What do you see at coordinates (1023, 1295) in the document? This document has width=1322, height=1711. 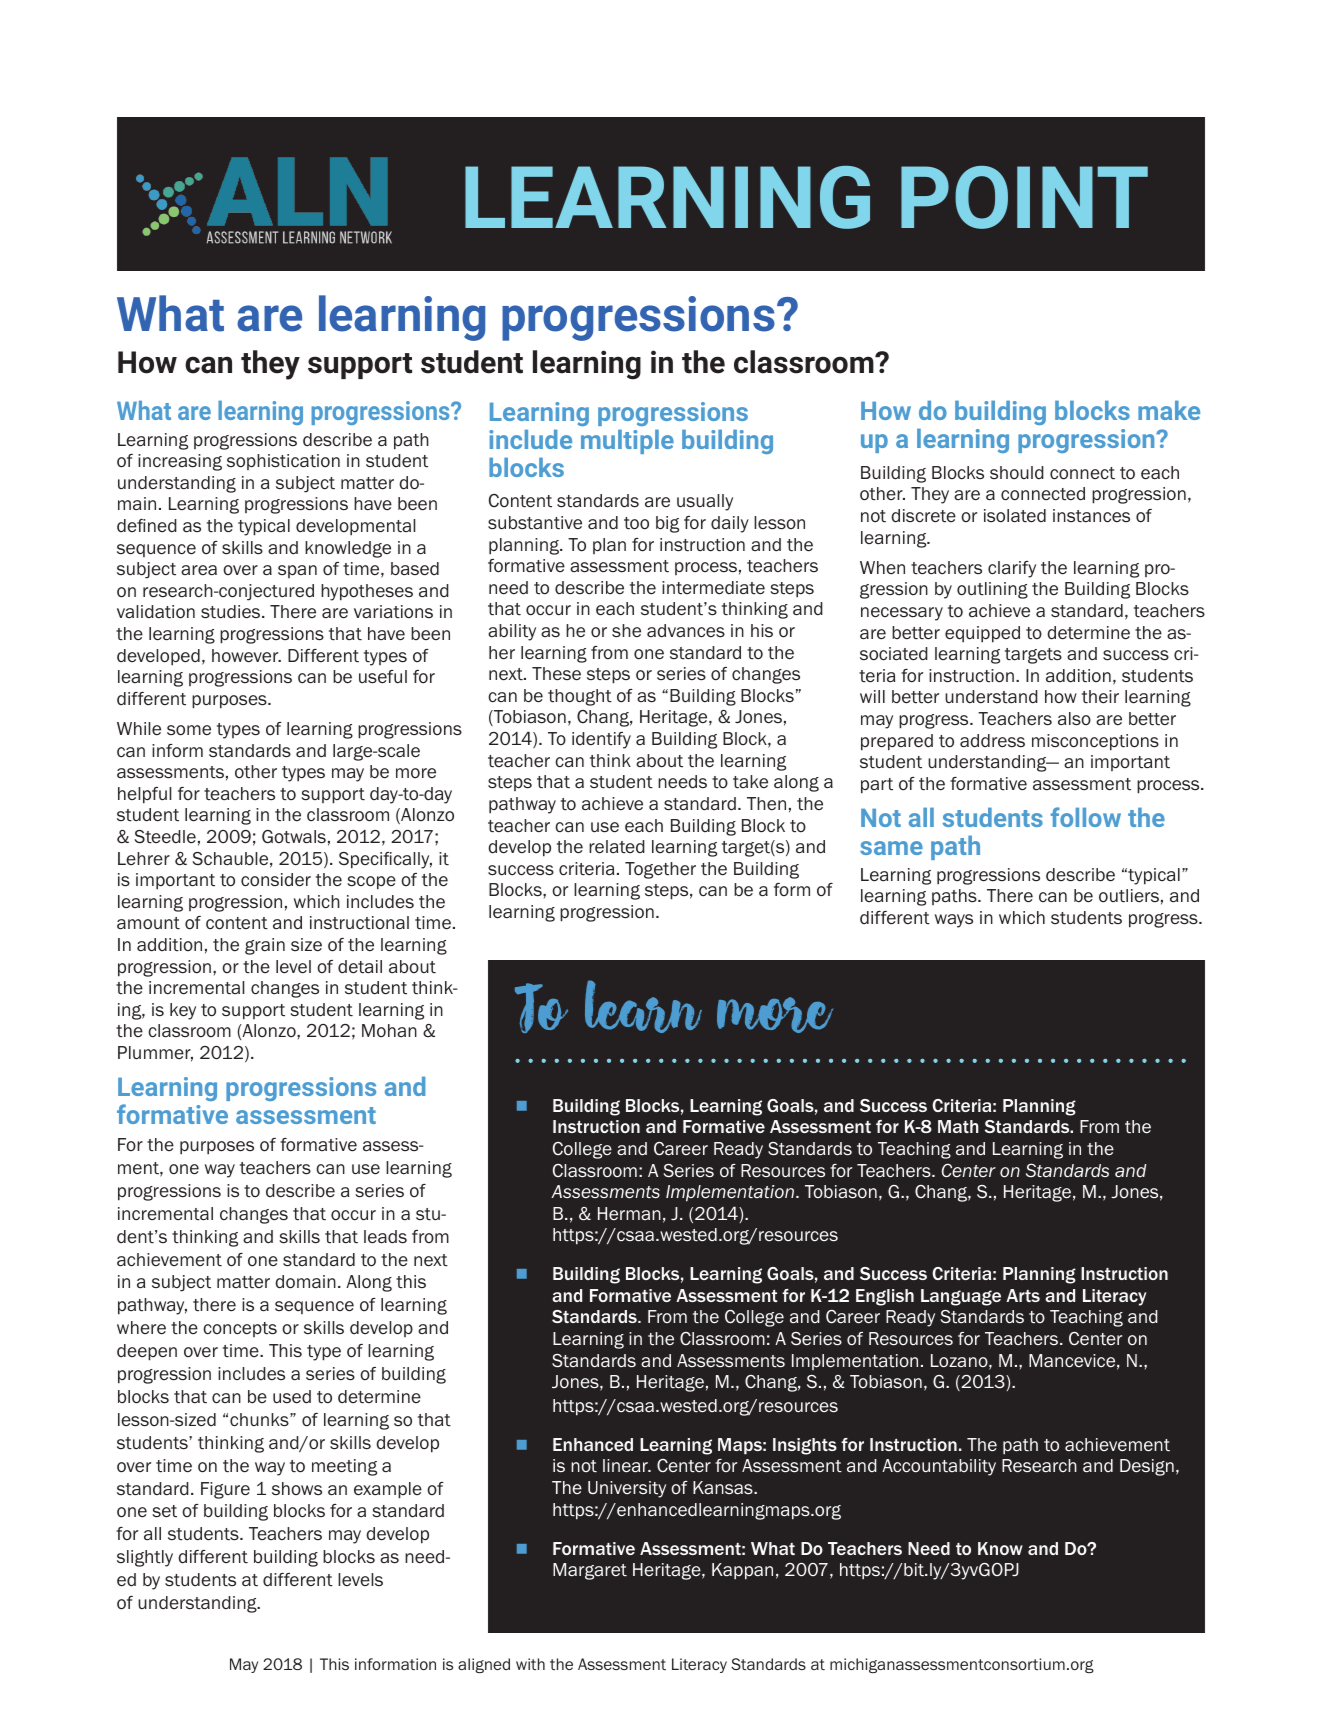 I see `Arts` at bounding box center [1023, 1295].
